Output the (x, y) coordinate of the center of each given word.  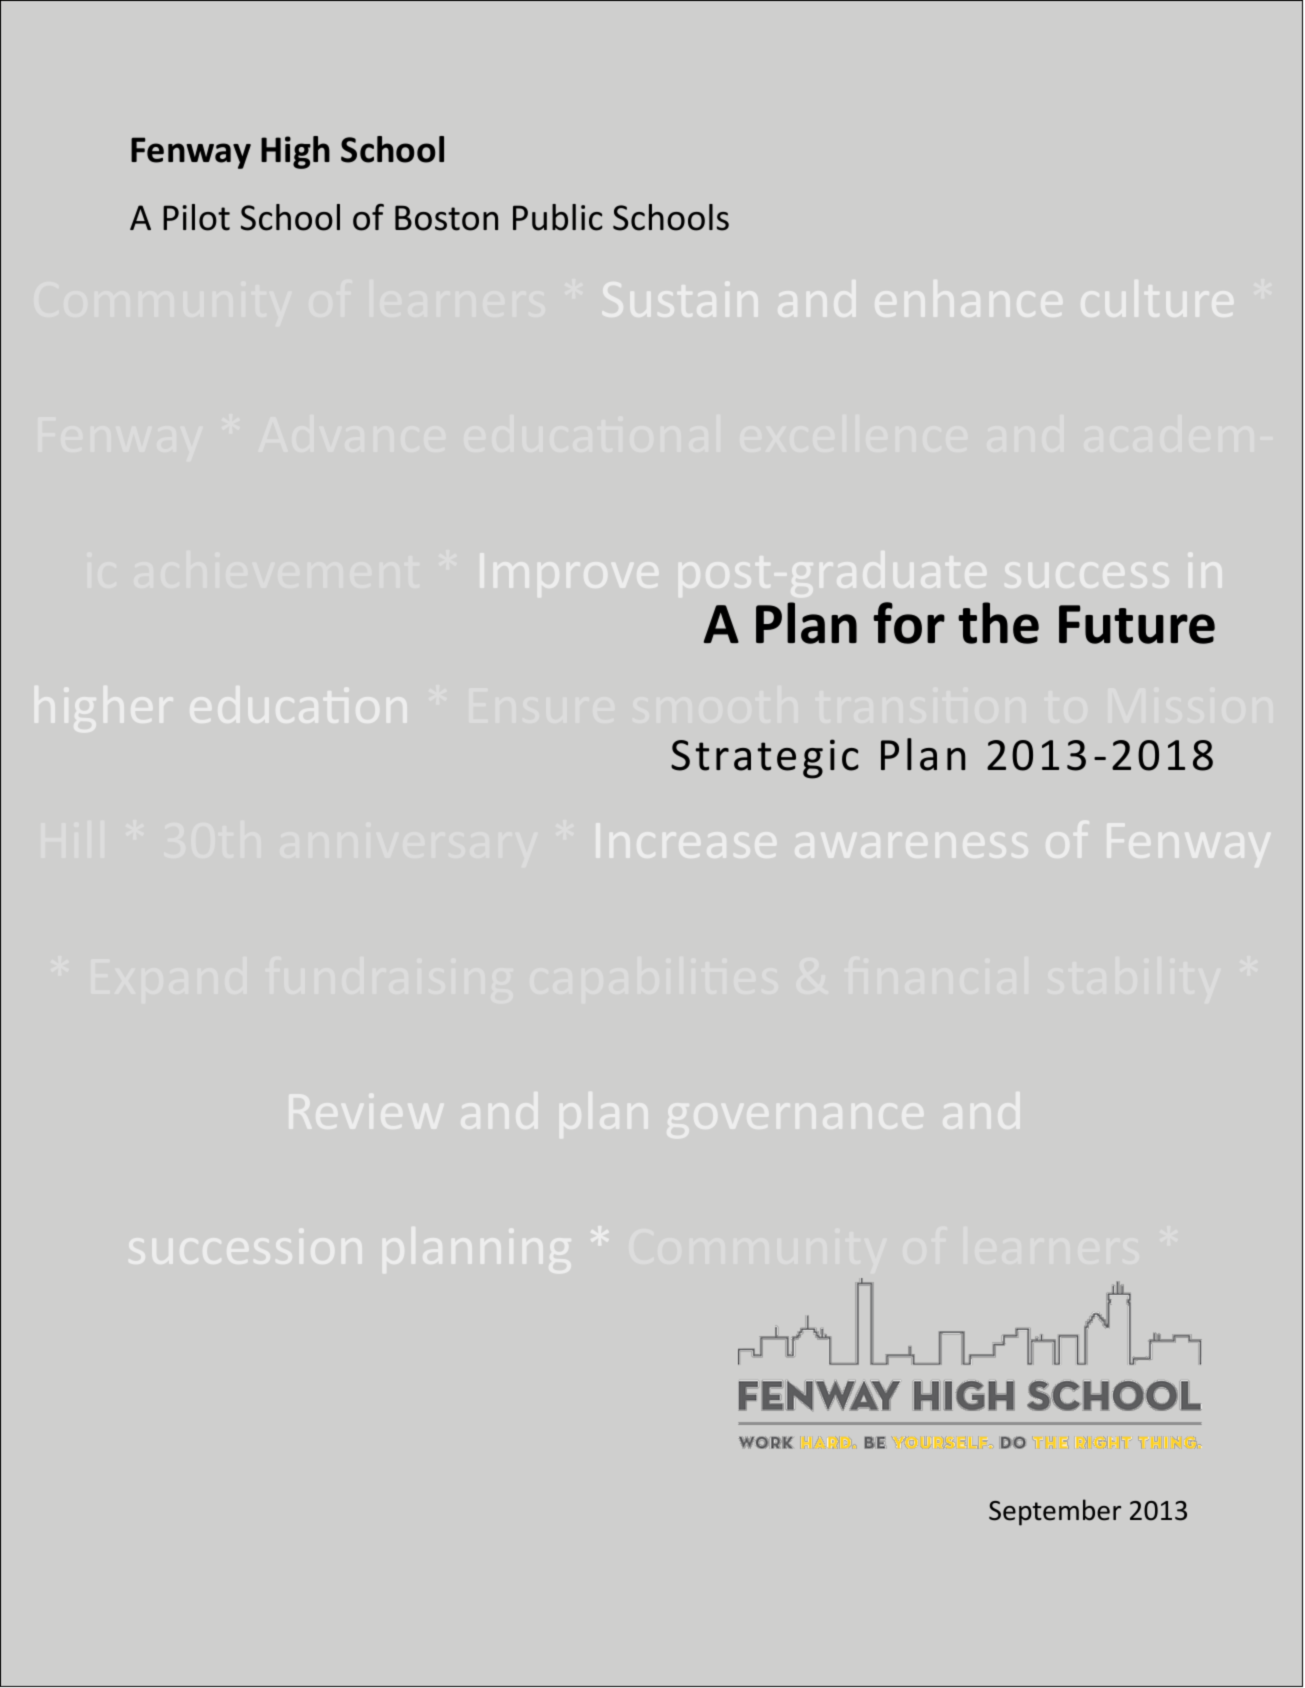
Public (557, 217)
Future (1137, 624)
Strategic (765, 759)
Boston (446, 218)
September (1055, 1512)
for (909, 623)
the (998, 623)
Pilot (196, 217)
